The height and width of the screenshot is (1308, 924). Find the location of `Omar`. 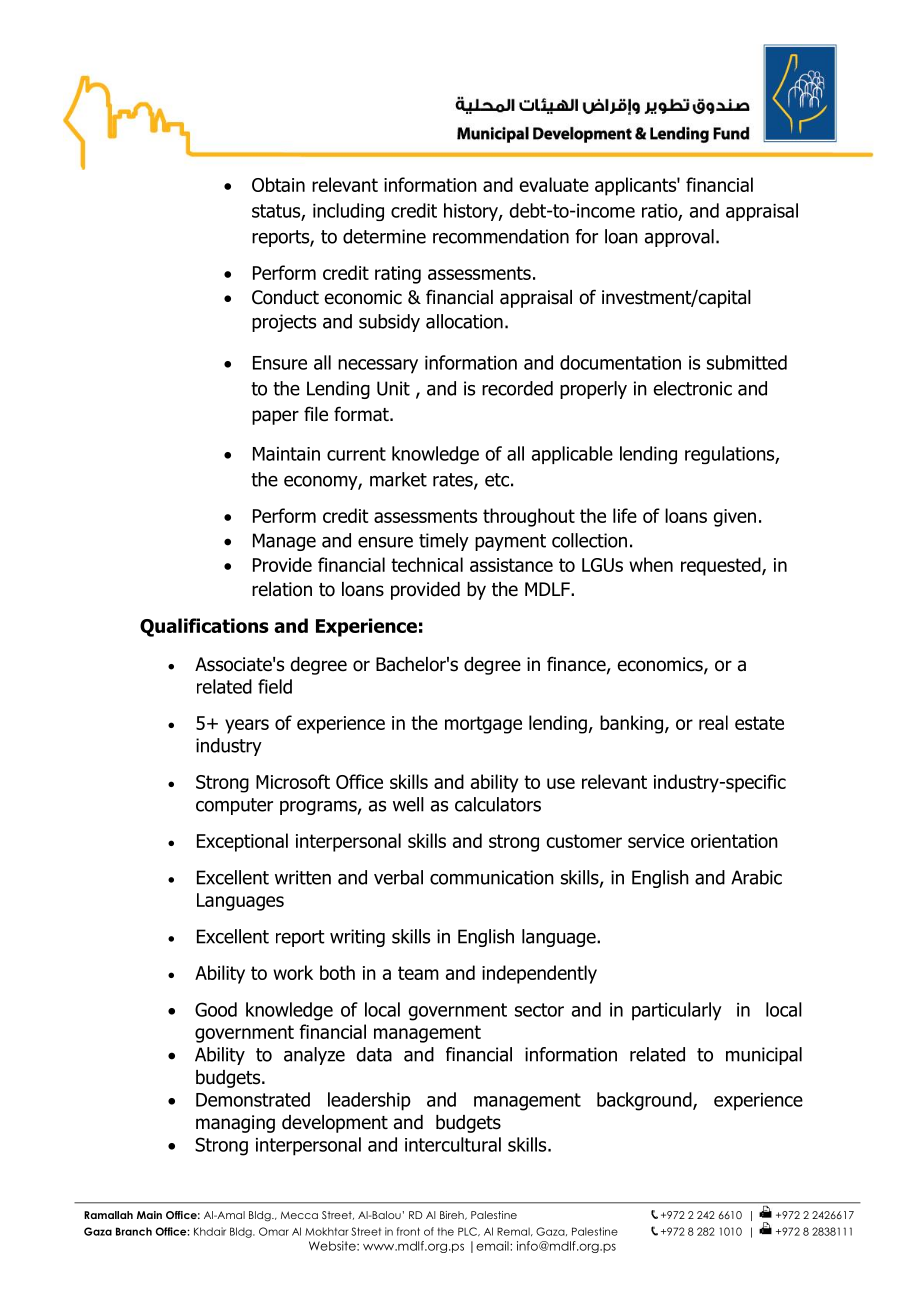

Omar is located at coordinates (274, 1231).
